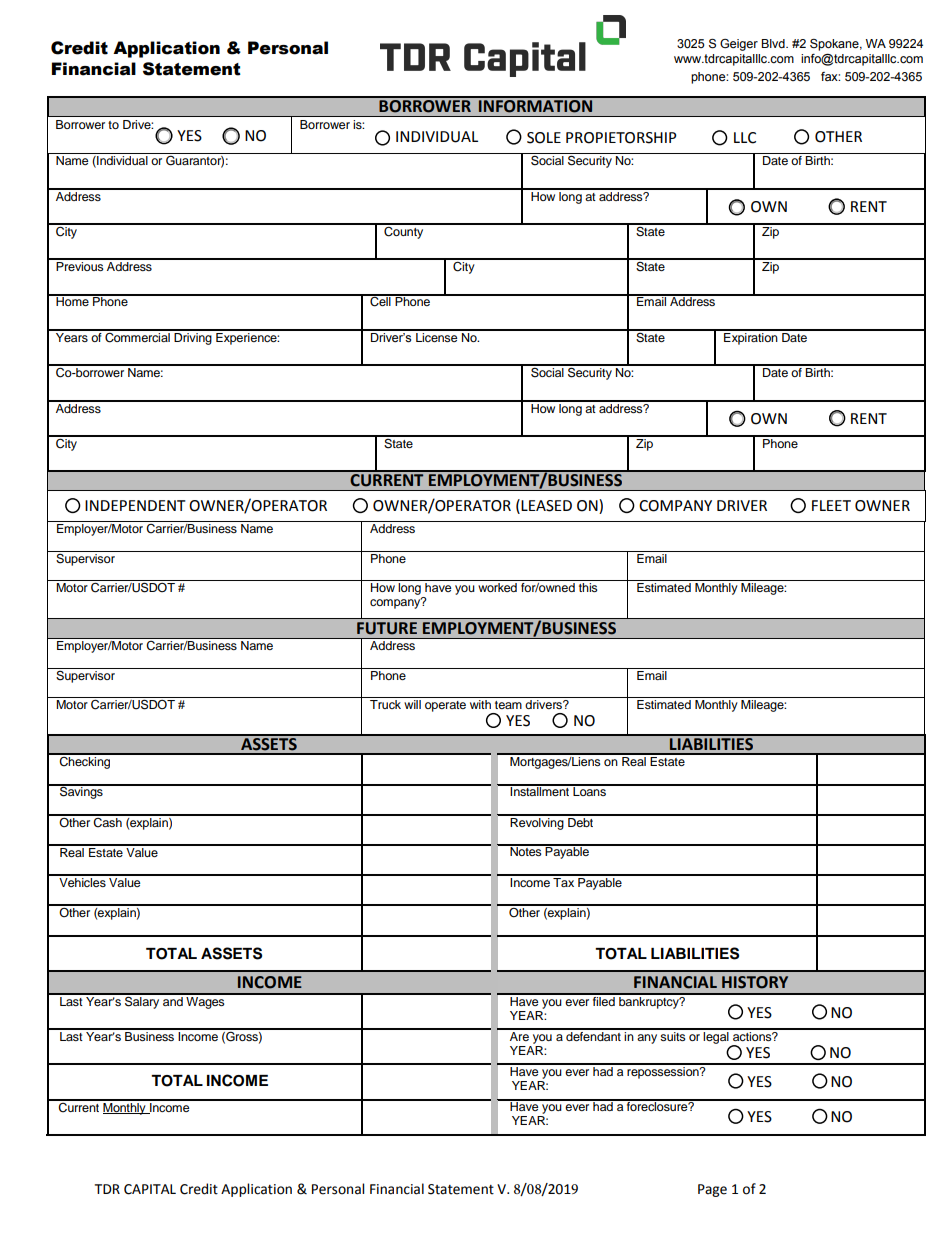 This screenshot has height=1233, width=952. What do you see at coordinates (135, 505) in the screenshot?
I see `INDEPENDENT` at bounding box center [135, 505].
